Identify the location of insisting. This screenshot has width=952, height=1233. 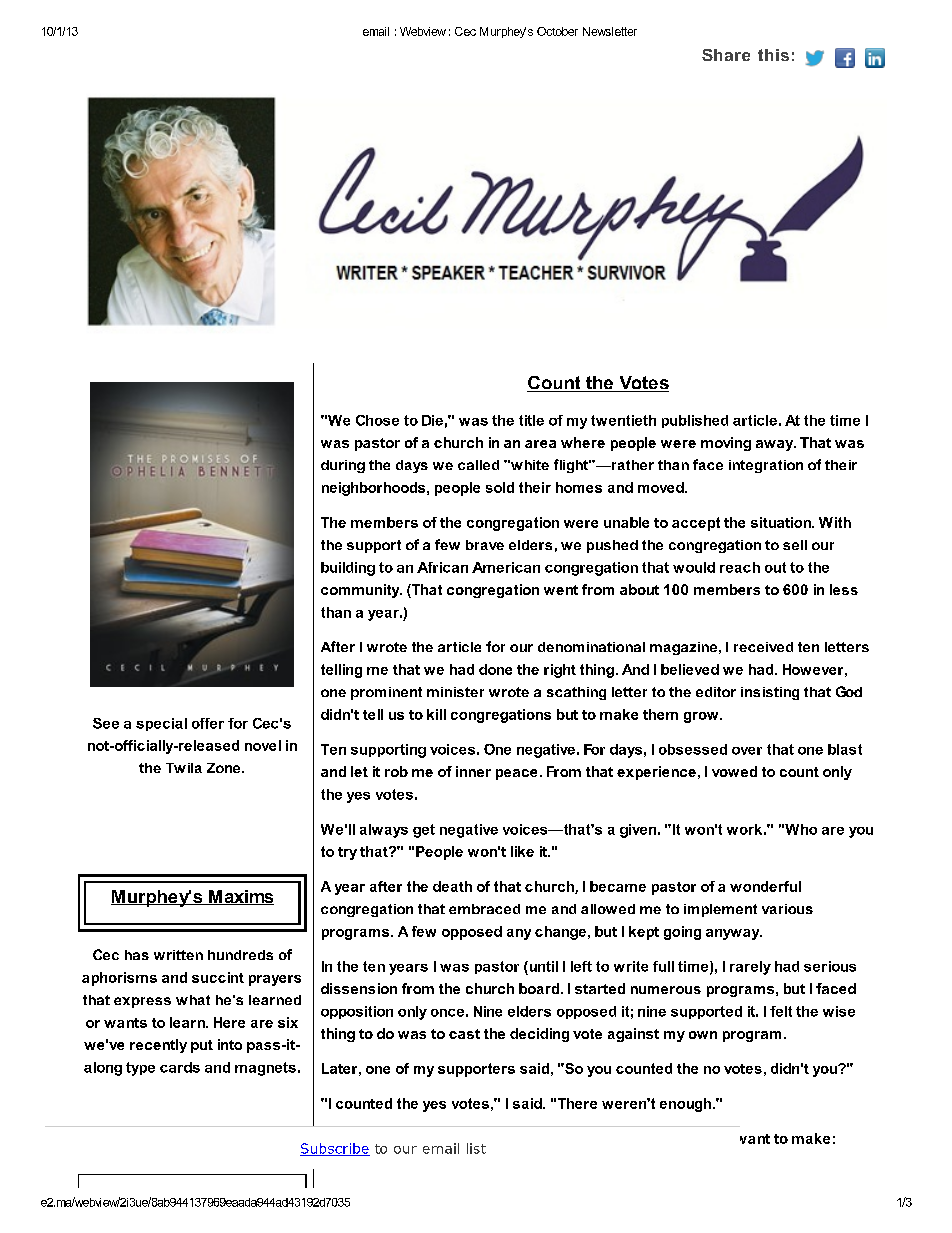
(770, 693).
